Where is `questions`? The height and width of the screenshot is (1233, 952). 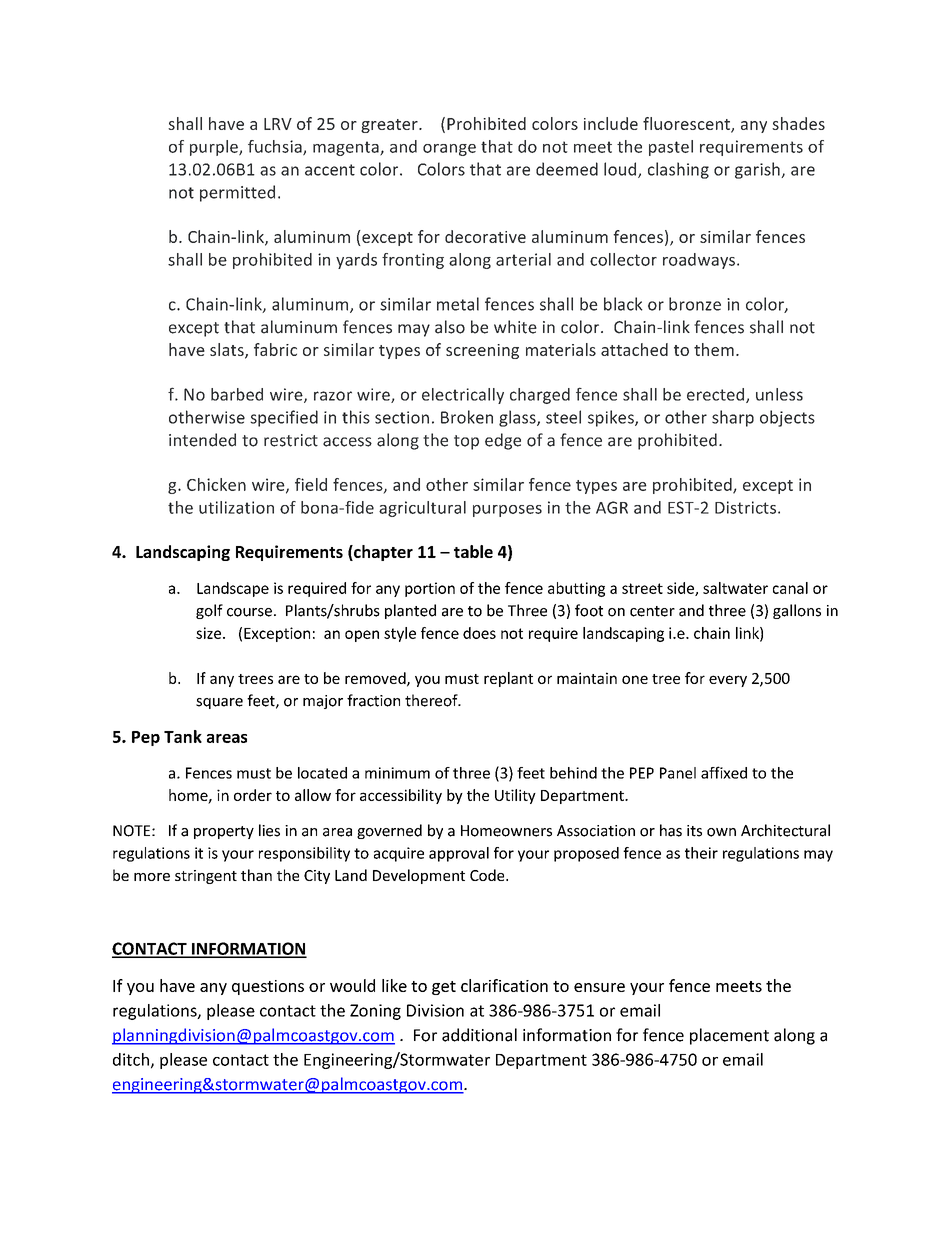
questions is located at coordinates (268, 987).
